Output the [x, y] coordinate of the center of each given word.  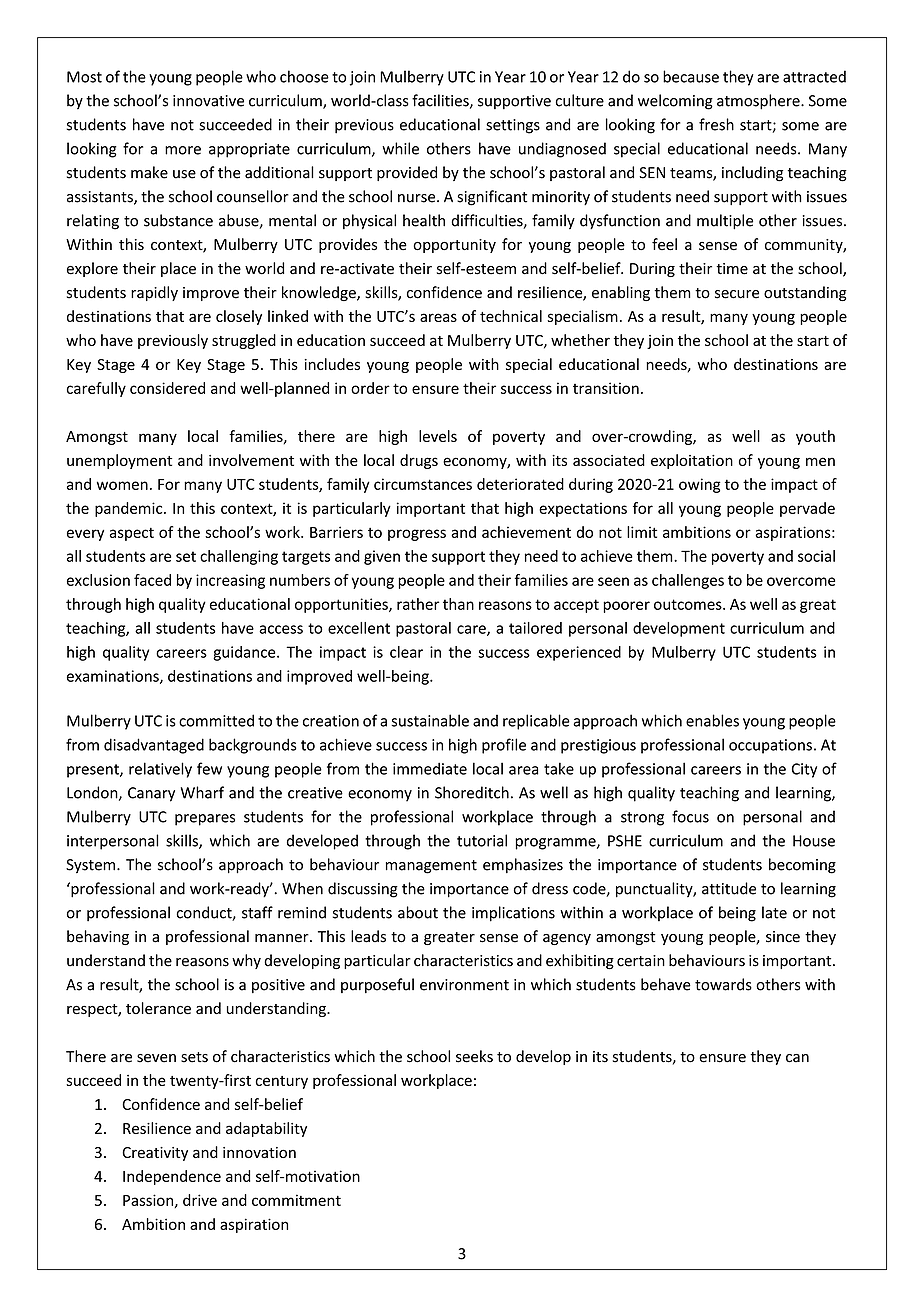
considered [167, 388]
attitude [729, 888]
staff [257, 912]
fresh [716, 124]
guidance [245, 653]
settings [513, 126]
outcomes [689, 604]
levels [438, 436]
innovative [208, 101]
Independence [172, 1177]
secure [737, 294]
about [418, 912]
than [458, 604]
